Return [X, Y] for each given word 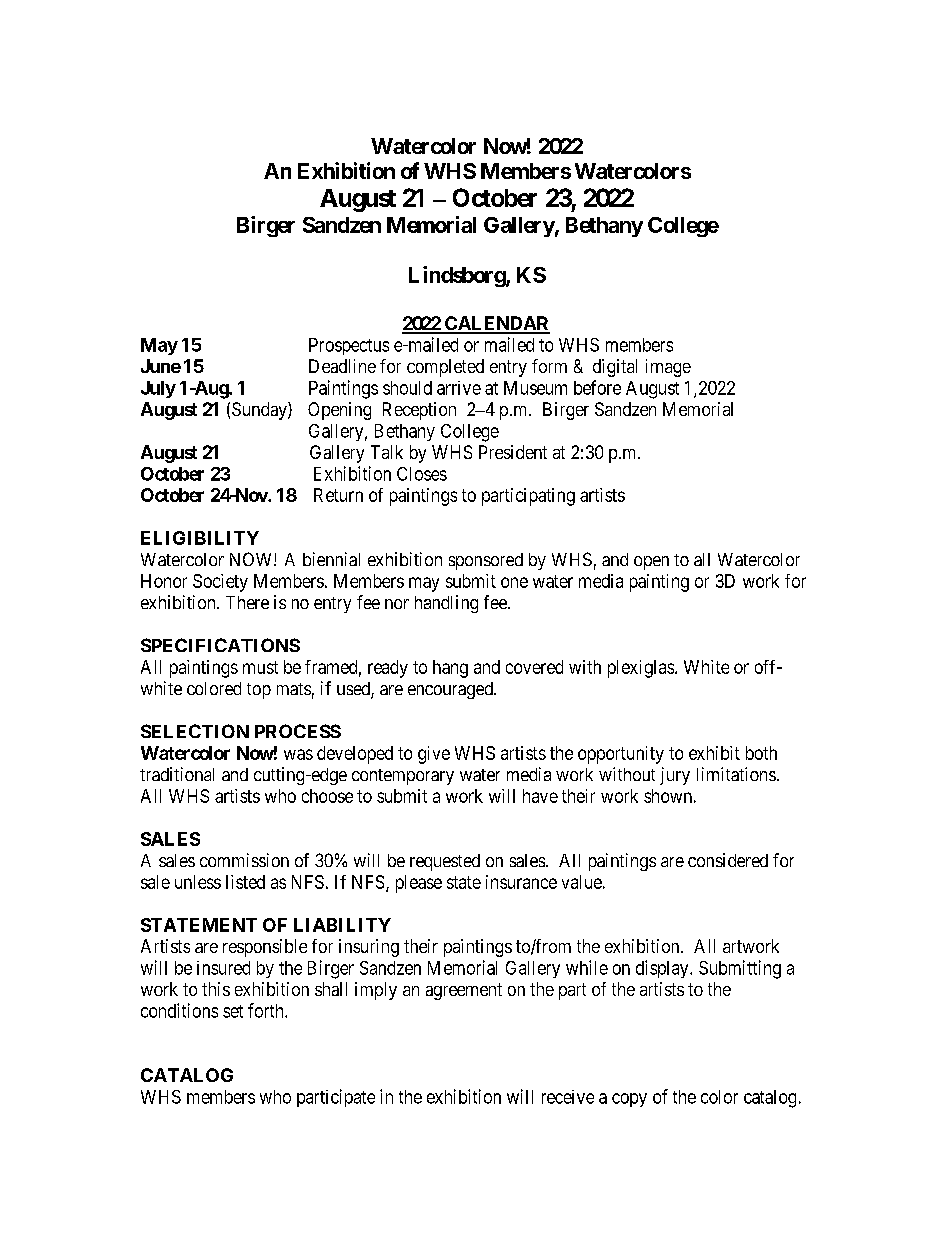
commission [244, 860]
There [247, 602]
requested [445, 862]
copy [629, 1100]
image [668, 368]
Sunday [260, 411]
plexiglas [642, 669]
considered [728, 860]
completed [445, 368]
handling [446, 604]
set [233, 1011]
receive [568, 1097]
